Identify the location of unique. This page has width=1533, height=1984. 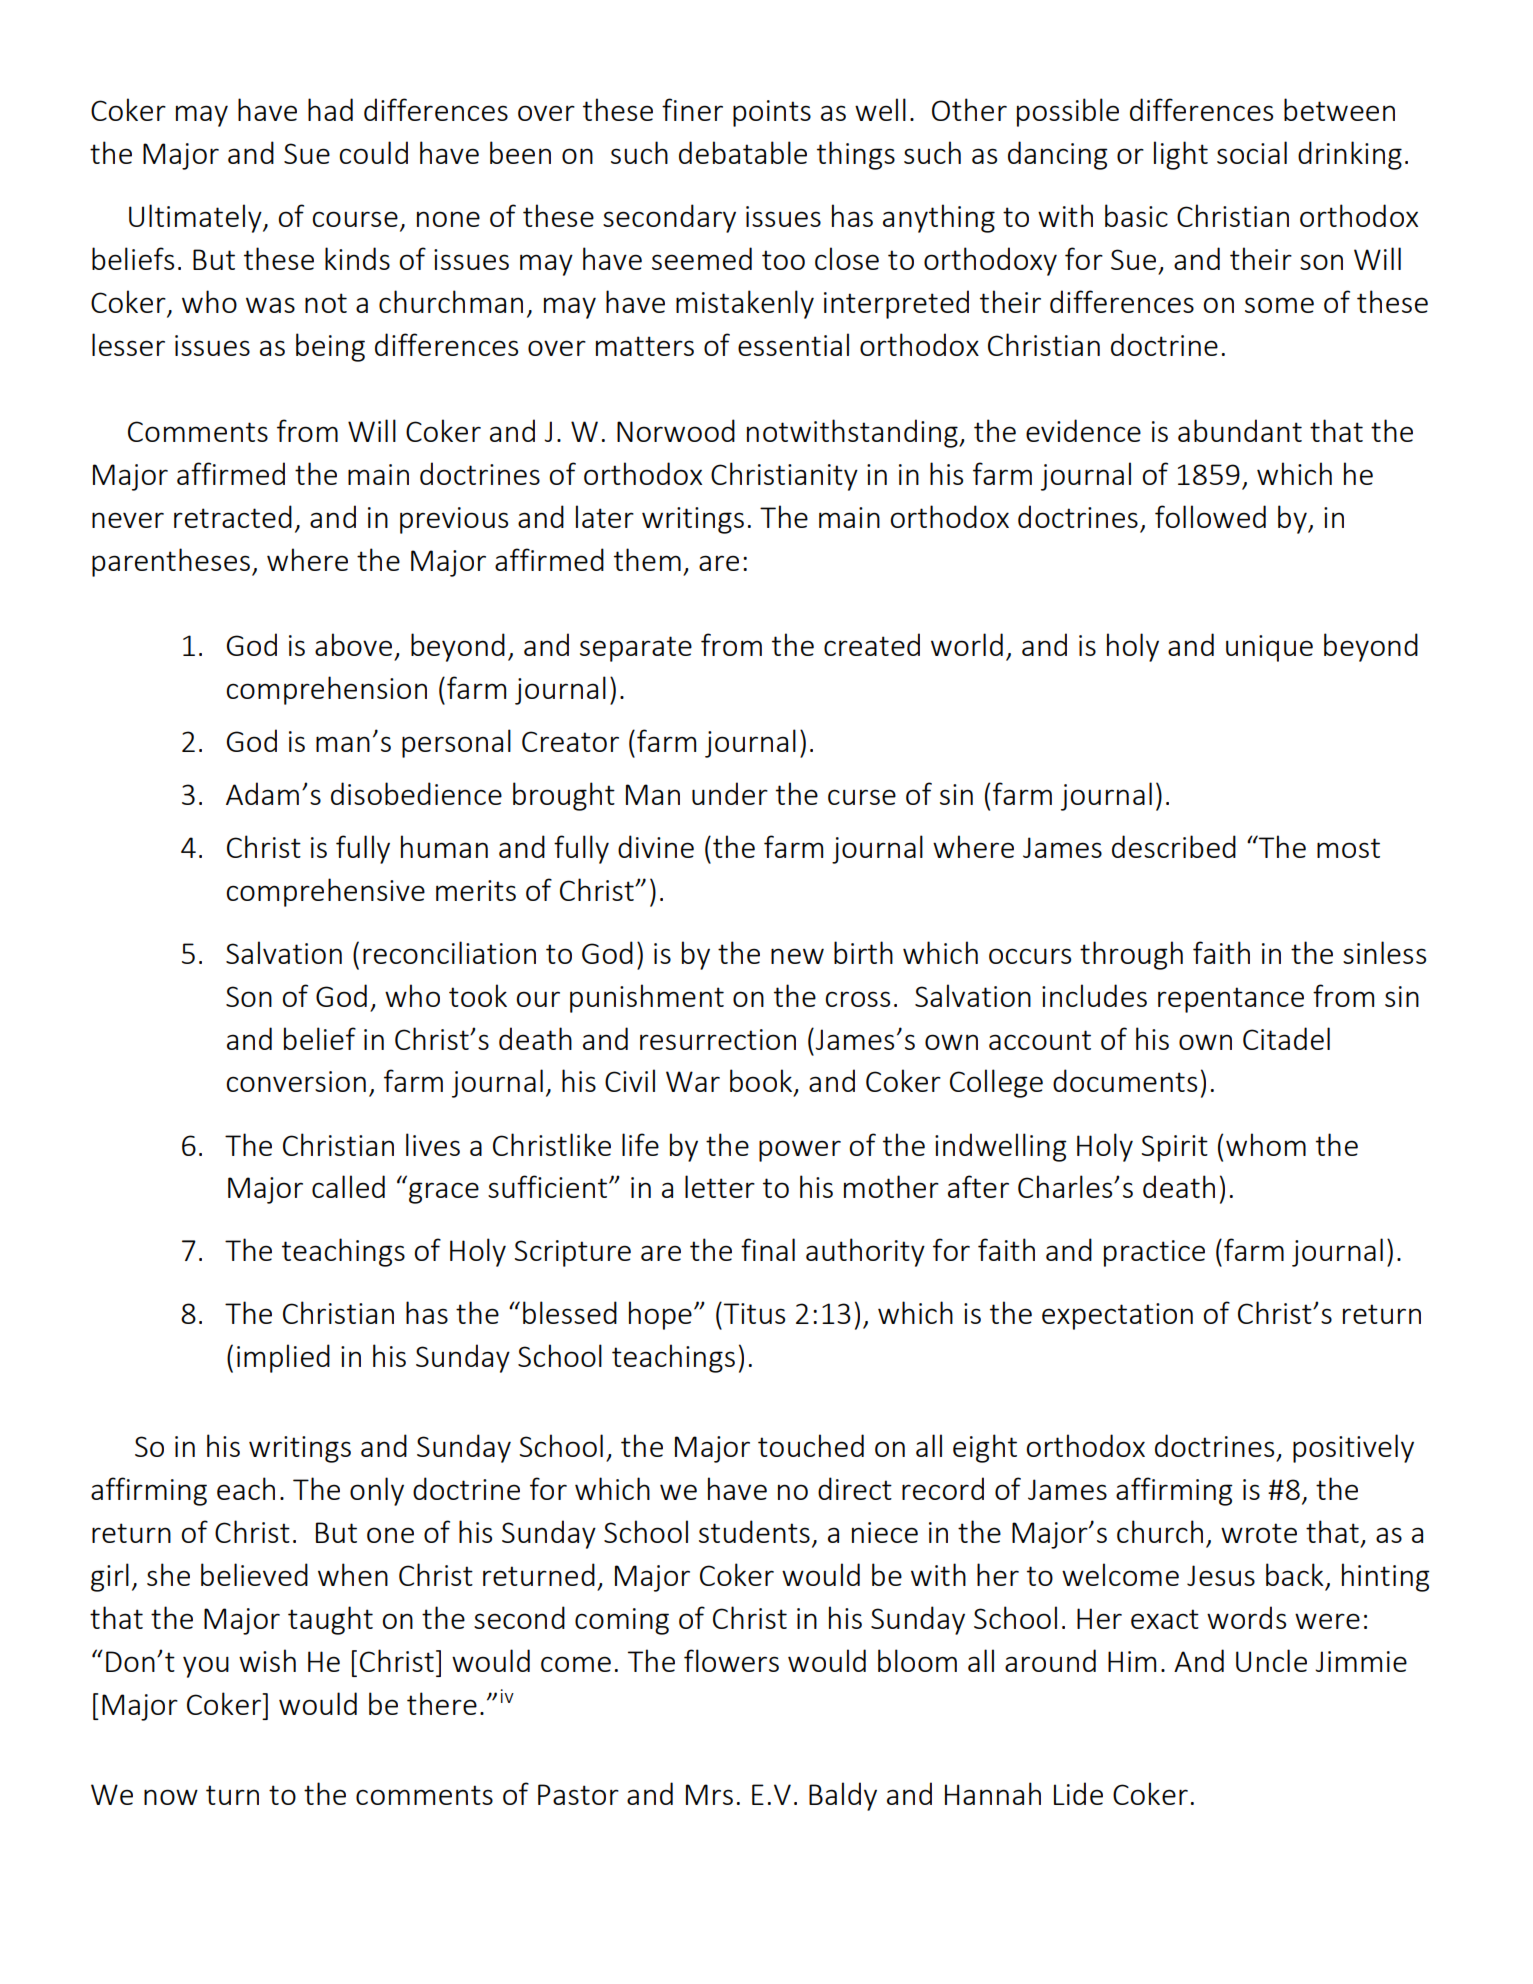
(1269, 648).
